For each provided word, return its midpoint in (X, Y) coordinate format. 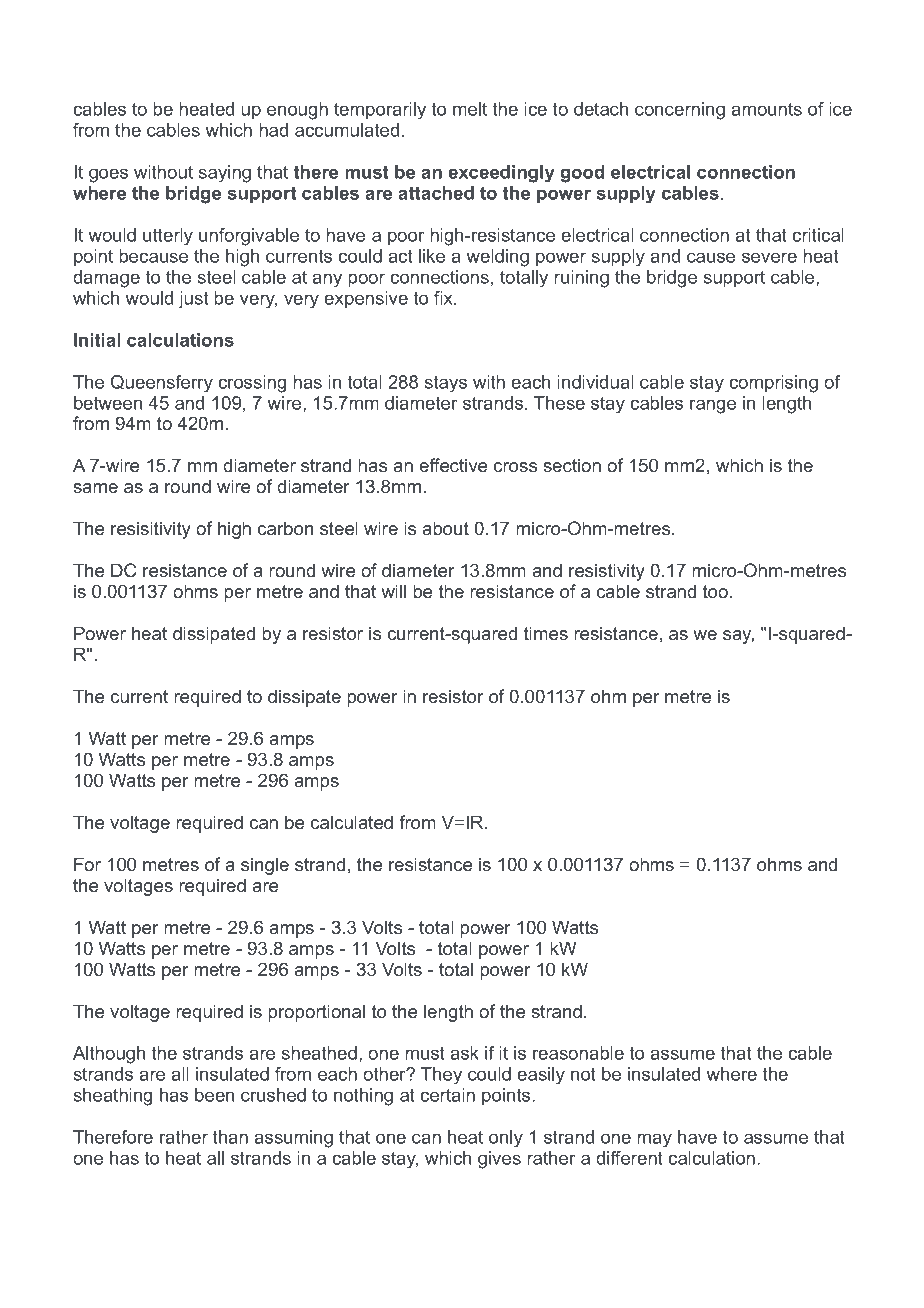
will (393, 591)
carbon (285, 528)
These (559, 403)
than (230, 1137)
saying (225, 174)
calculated (351, 822)
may (654, 1140)
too (715, 591)
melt (470, 109)
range (713, 406)
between (108, 403)
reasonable (578, 1053)
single (265, 866)
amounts (766, 109)
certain (447, 1095)
